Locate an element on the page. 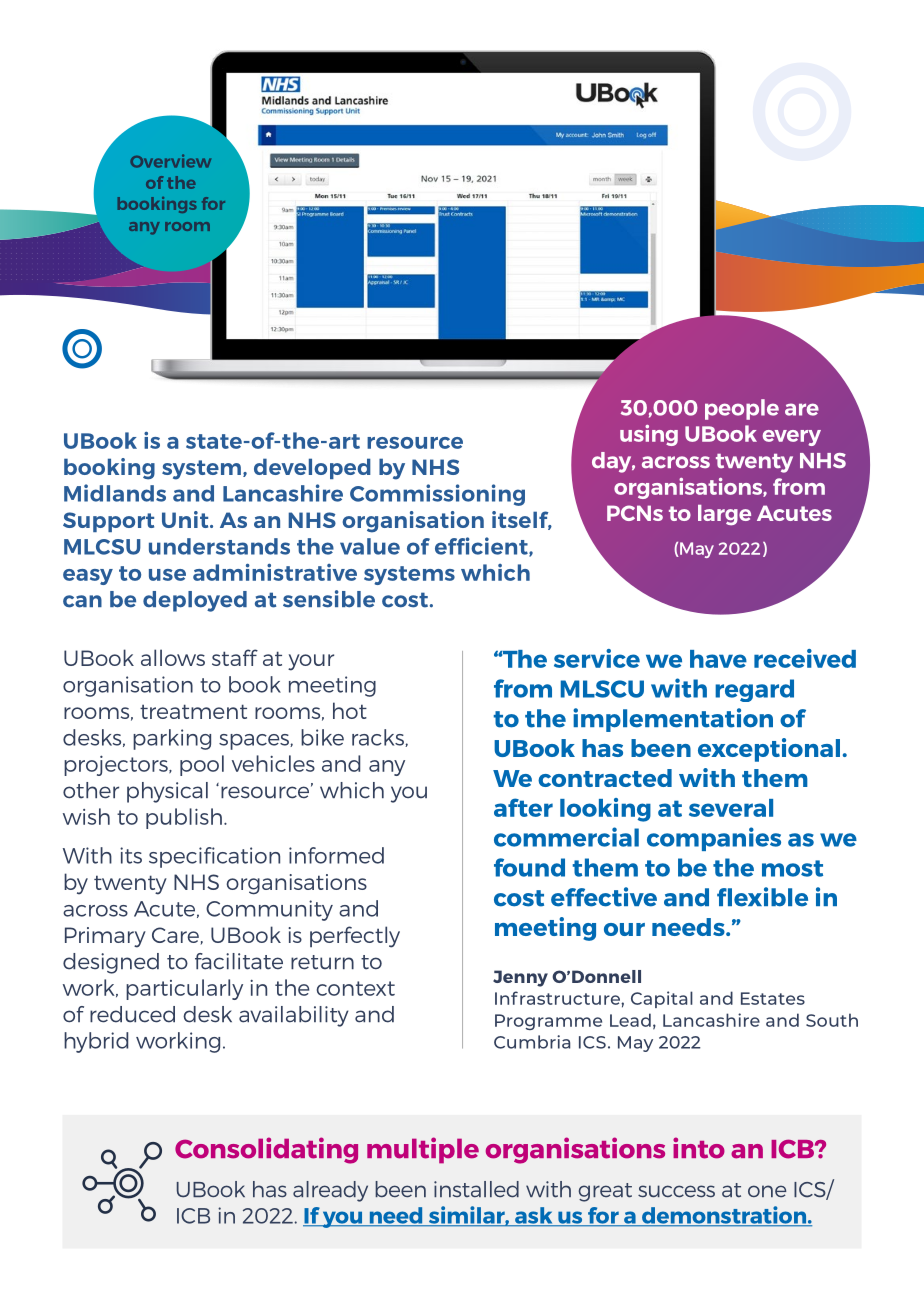 This document has width=924, height=1311. have is located at coordinates (718, 659).
